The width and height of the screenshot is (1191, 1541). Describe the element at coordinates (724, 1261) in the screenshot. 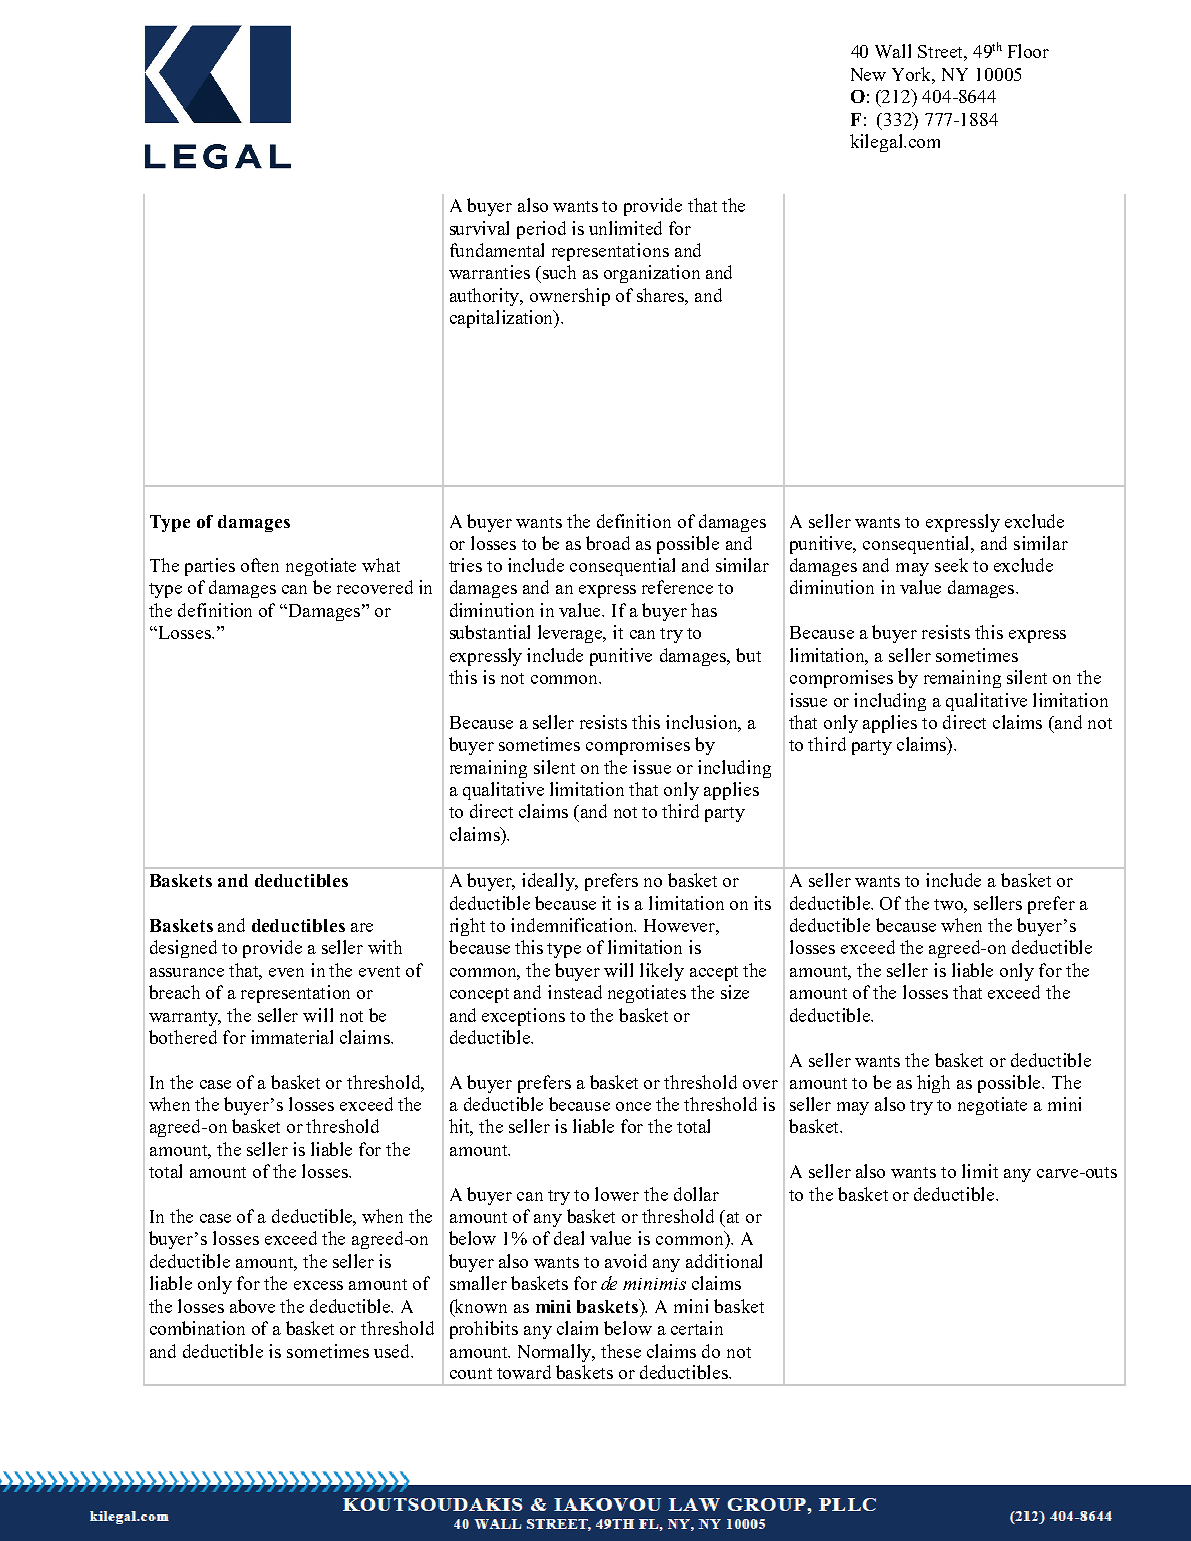

I see `additional` at that location.
